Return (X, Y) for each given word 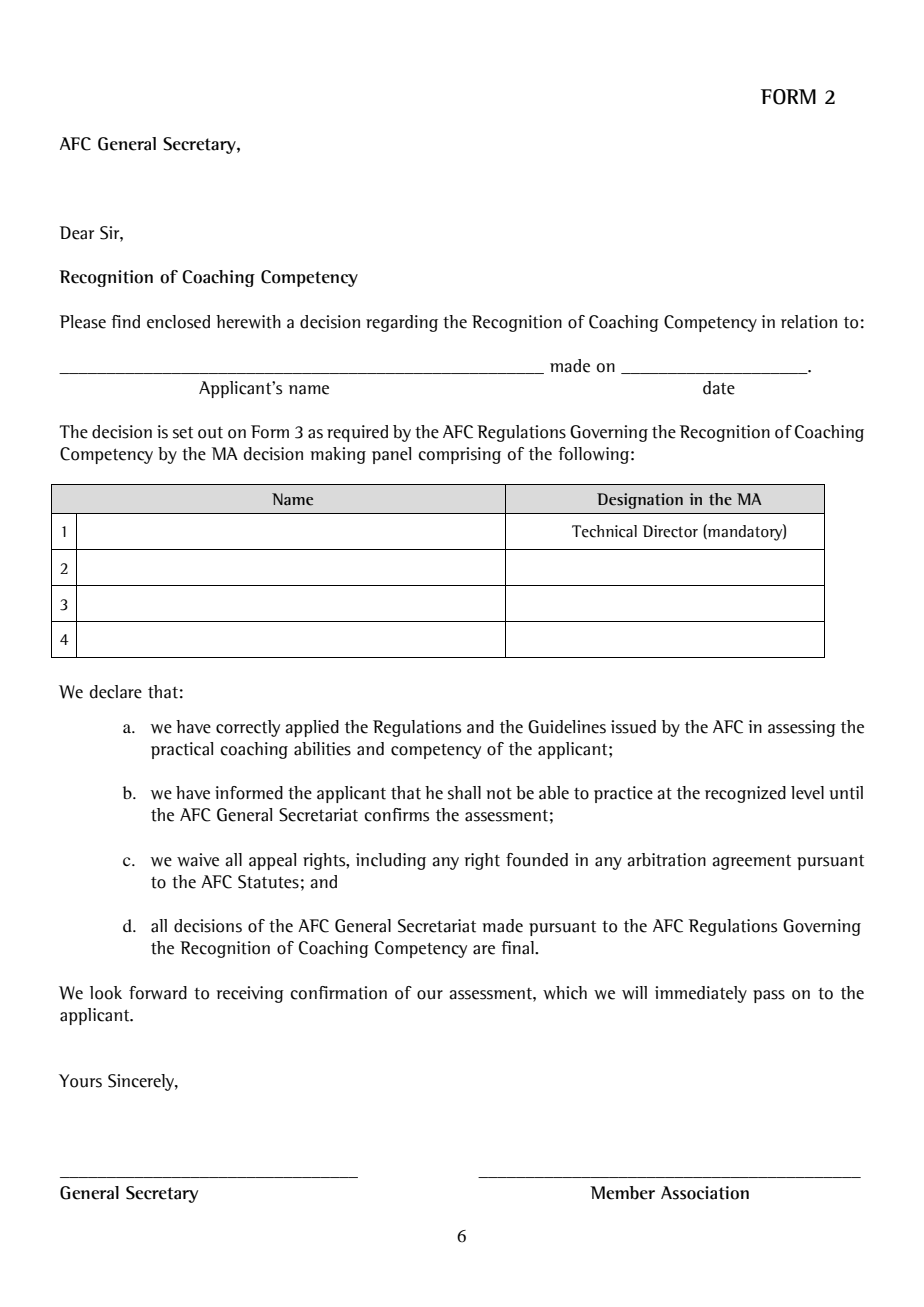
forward (158, 993)
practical (182, 750)
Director (670, 531)
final (518, 948)
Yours (80, 1081)
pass (769, 996)
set (183, 432)
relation (809, 322)
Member (622, 1193)
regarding (402, 323)
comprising (459, 455)
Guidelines (567, 727)
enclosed (178, 322)
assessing (802, 728)
